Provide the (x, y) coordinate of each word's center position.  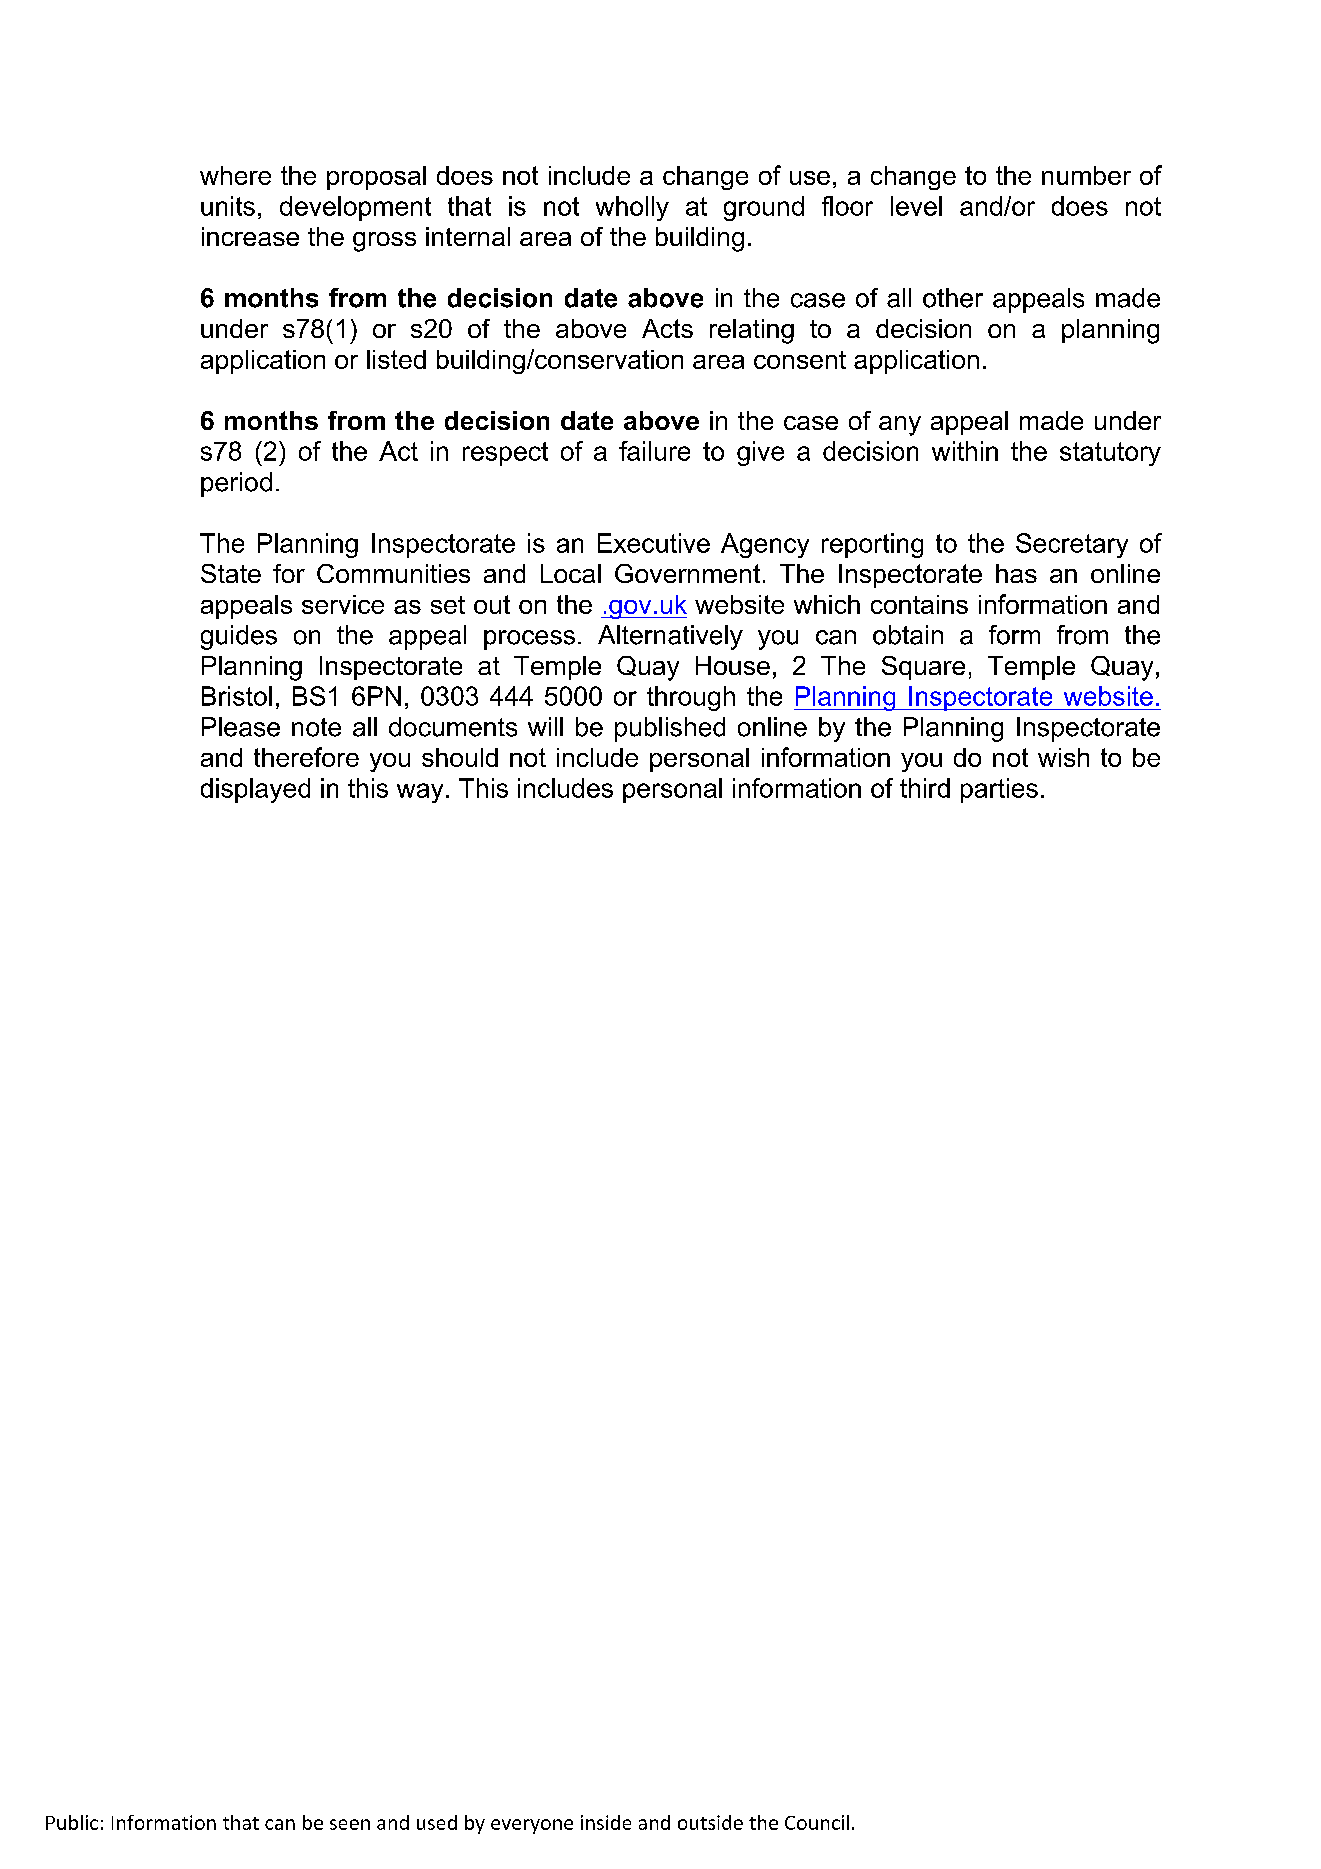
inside (606, 1822)
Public (72, 1822)
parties (999, 790)
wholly (632, 208)
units (228, 206)
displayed (255, 790)
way (420, 793)
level (916, 206)
